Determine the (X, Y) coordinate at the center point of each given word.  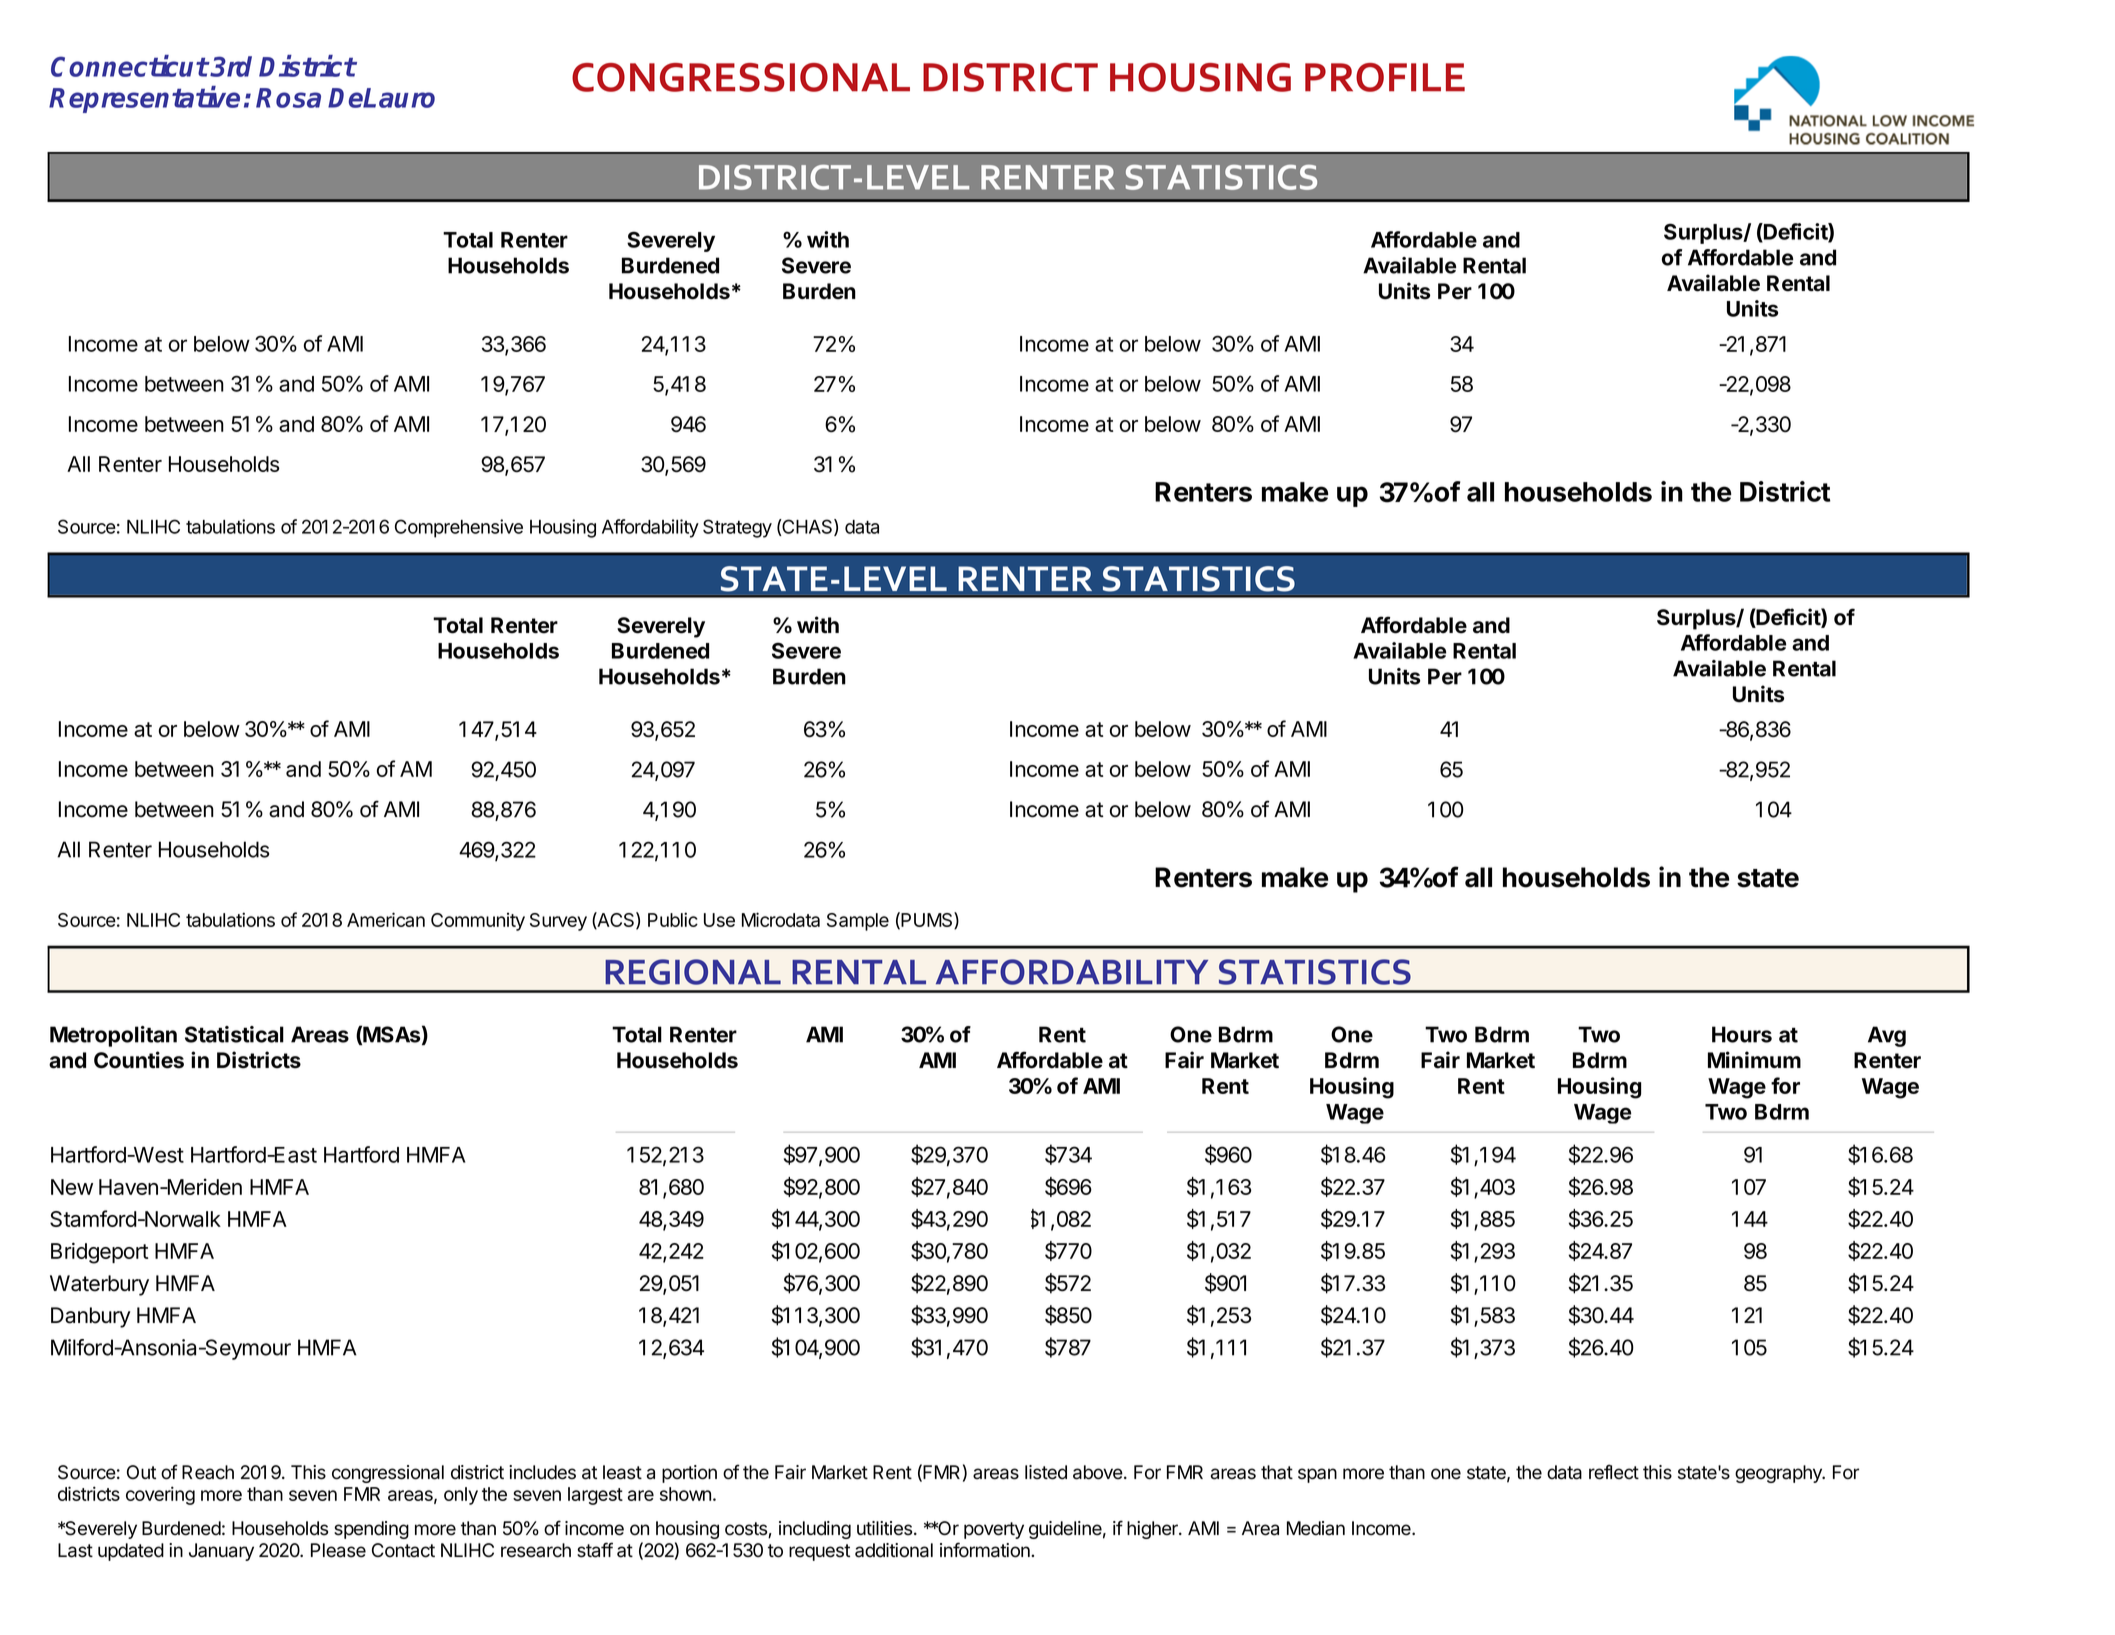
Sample (858, 922)
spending (371, 1530)
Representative (144, 99)
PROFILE (1385, 77)
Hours (1742, 1034)
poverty (994, 1530)
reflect (1614, 1472)
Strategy (737, 528)
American (386, 919)
